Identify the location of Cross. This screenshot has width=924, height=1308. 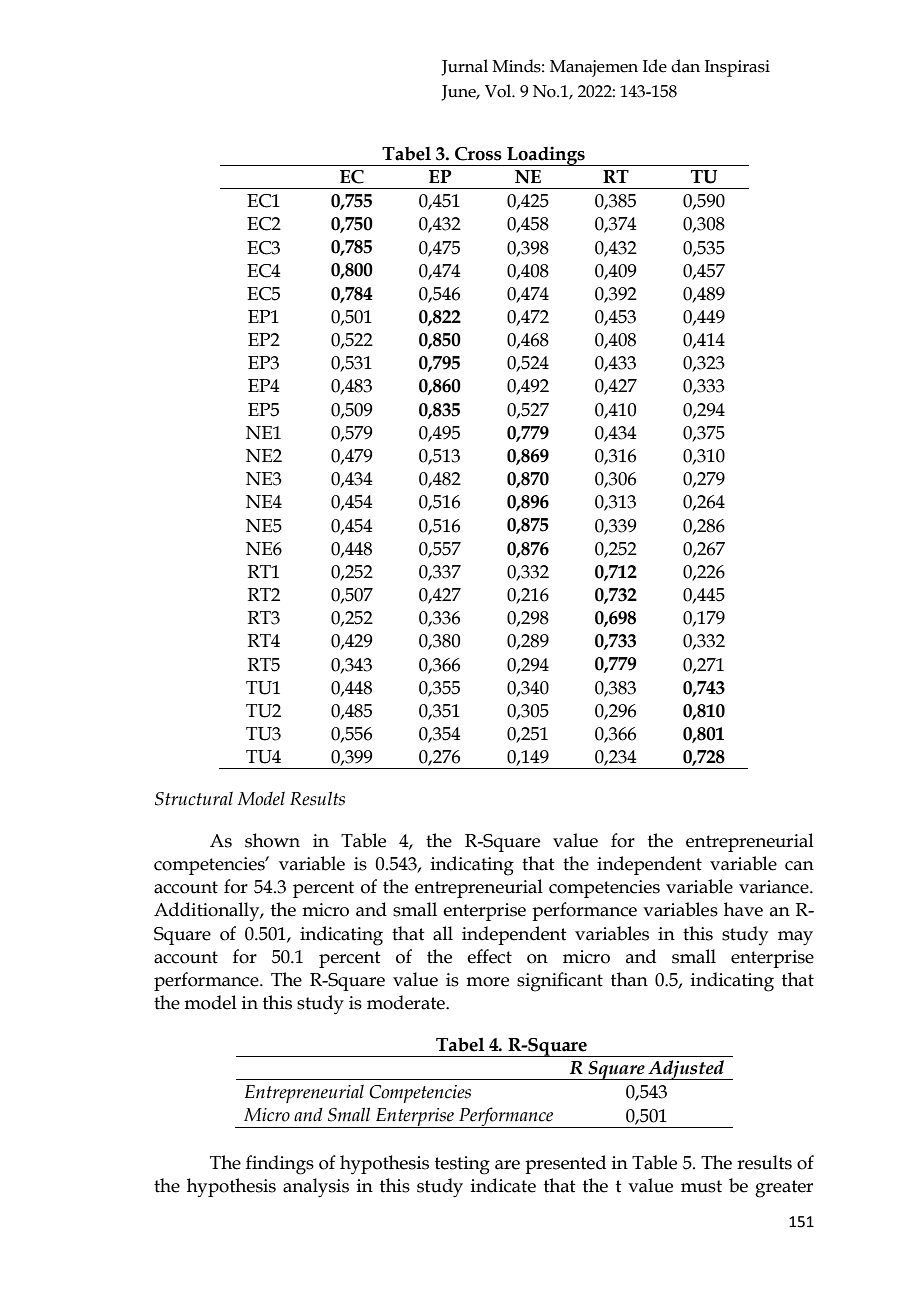
(478, 154).
